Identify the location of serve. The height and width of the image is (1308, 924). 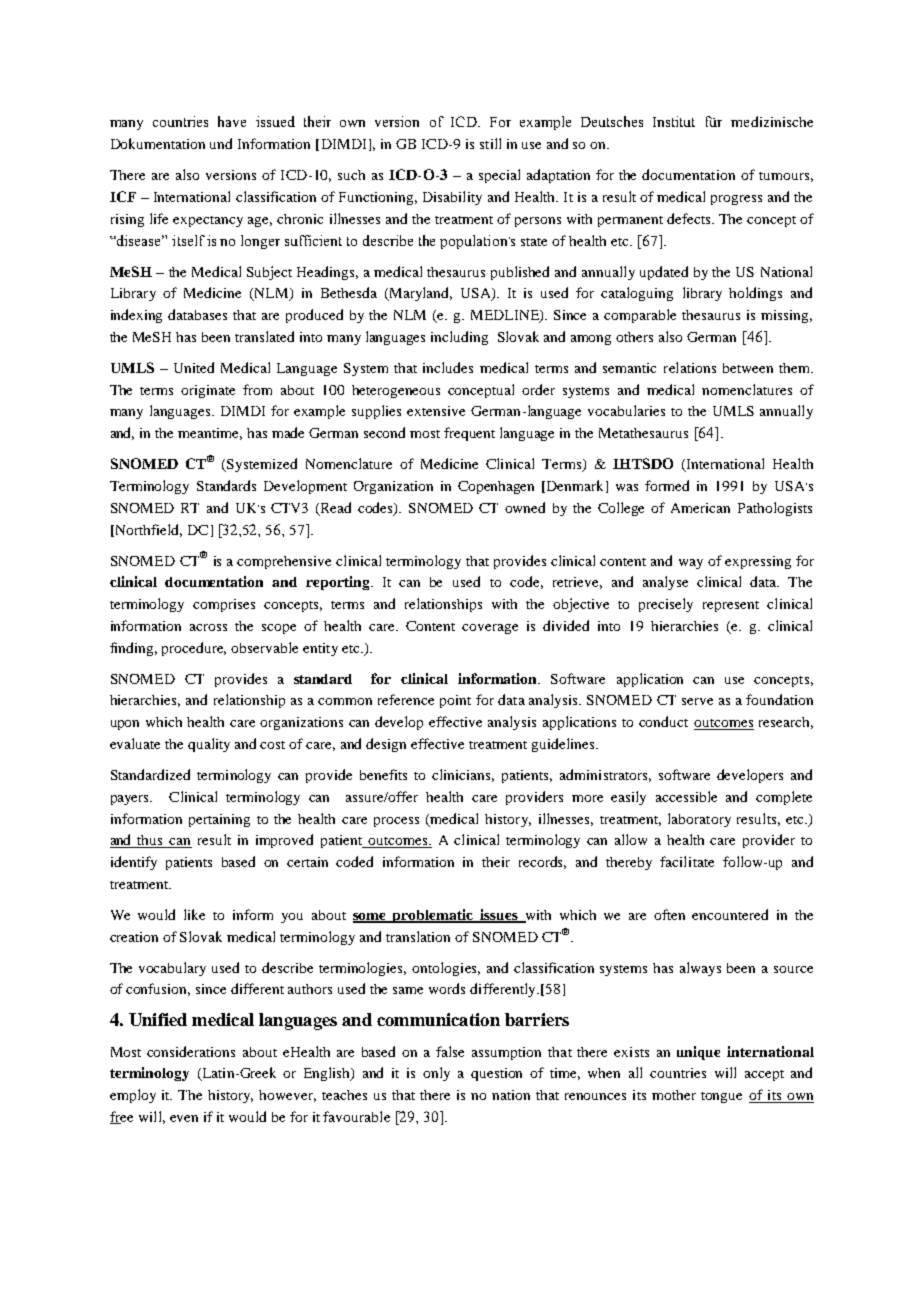
(697, 701).
